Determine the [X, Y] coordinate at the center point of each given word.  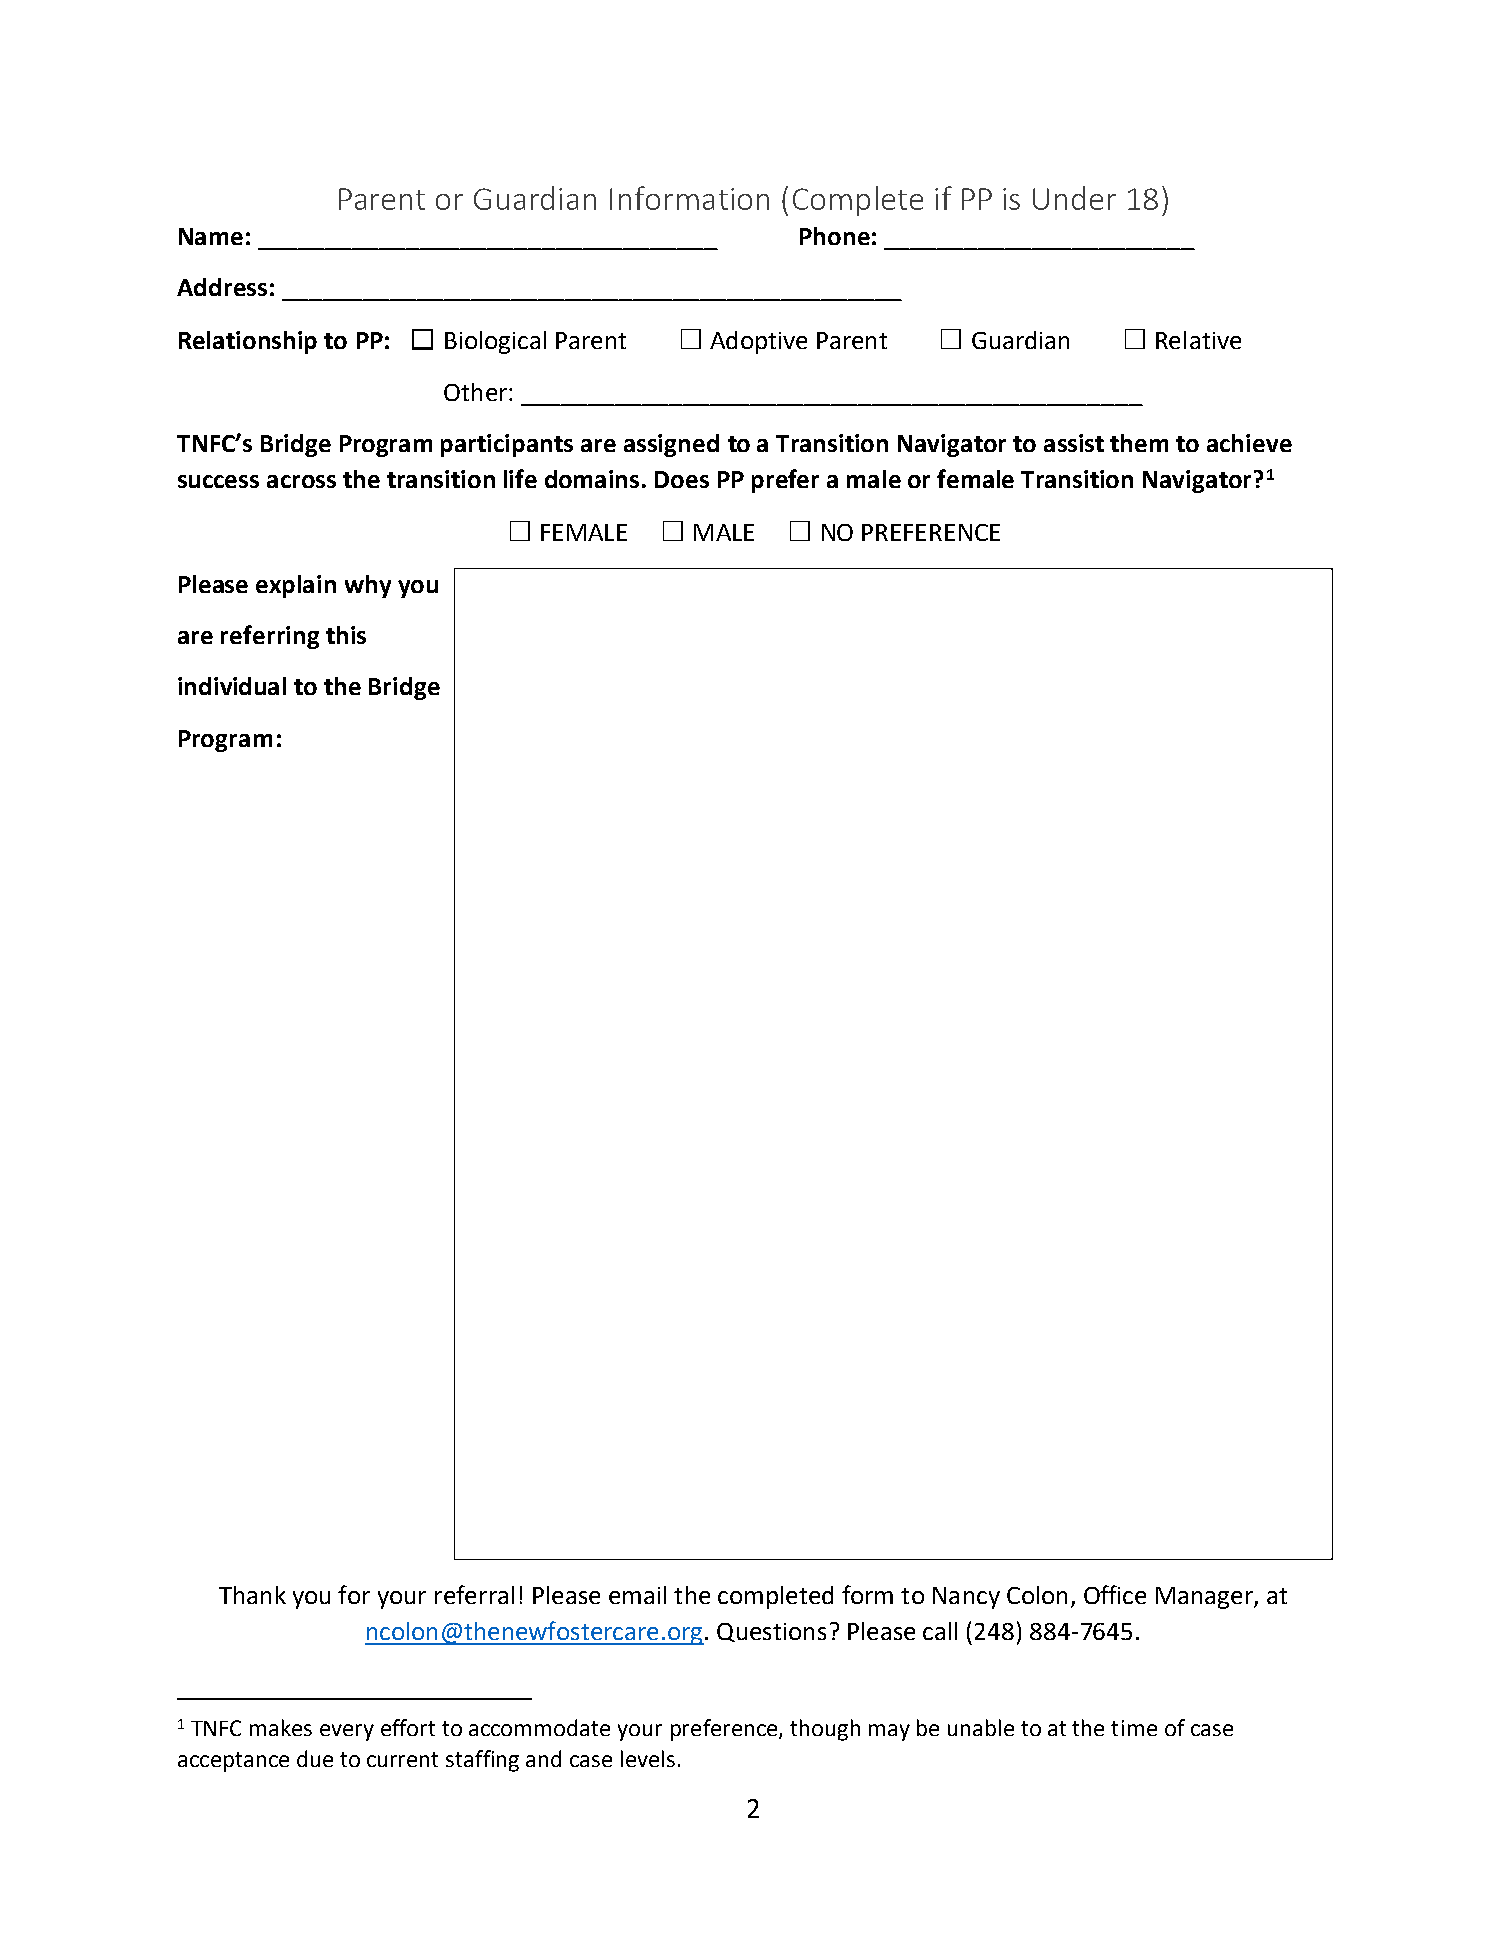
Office [1115, 1594]
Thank [252, 1595]
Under [1074, 198]
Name [211, 236]
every [347, 1732]
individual [232, 686]
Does [682, 479]
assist [1074, 443]
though [825, 1730]
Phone [835, 236]
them [1139, 443]
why [368, 586]
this [346, 635]
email [637, 1595]
